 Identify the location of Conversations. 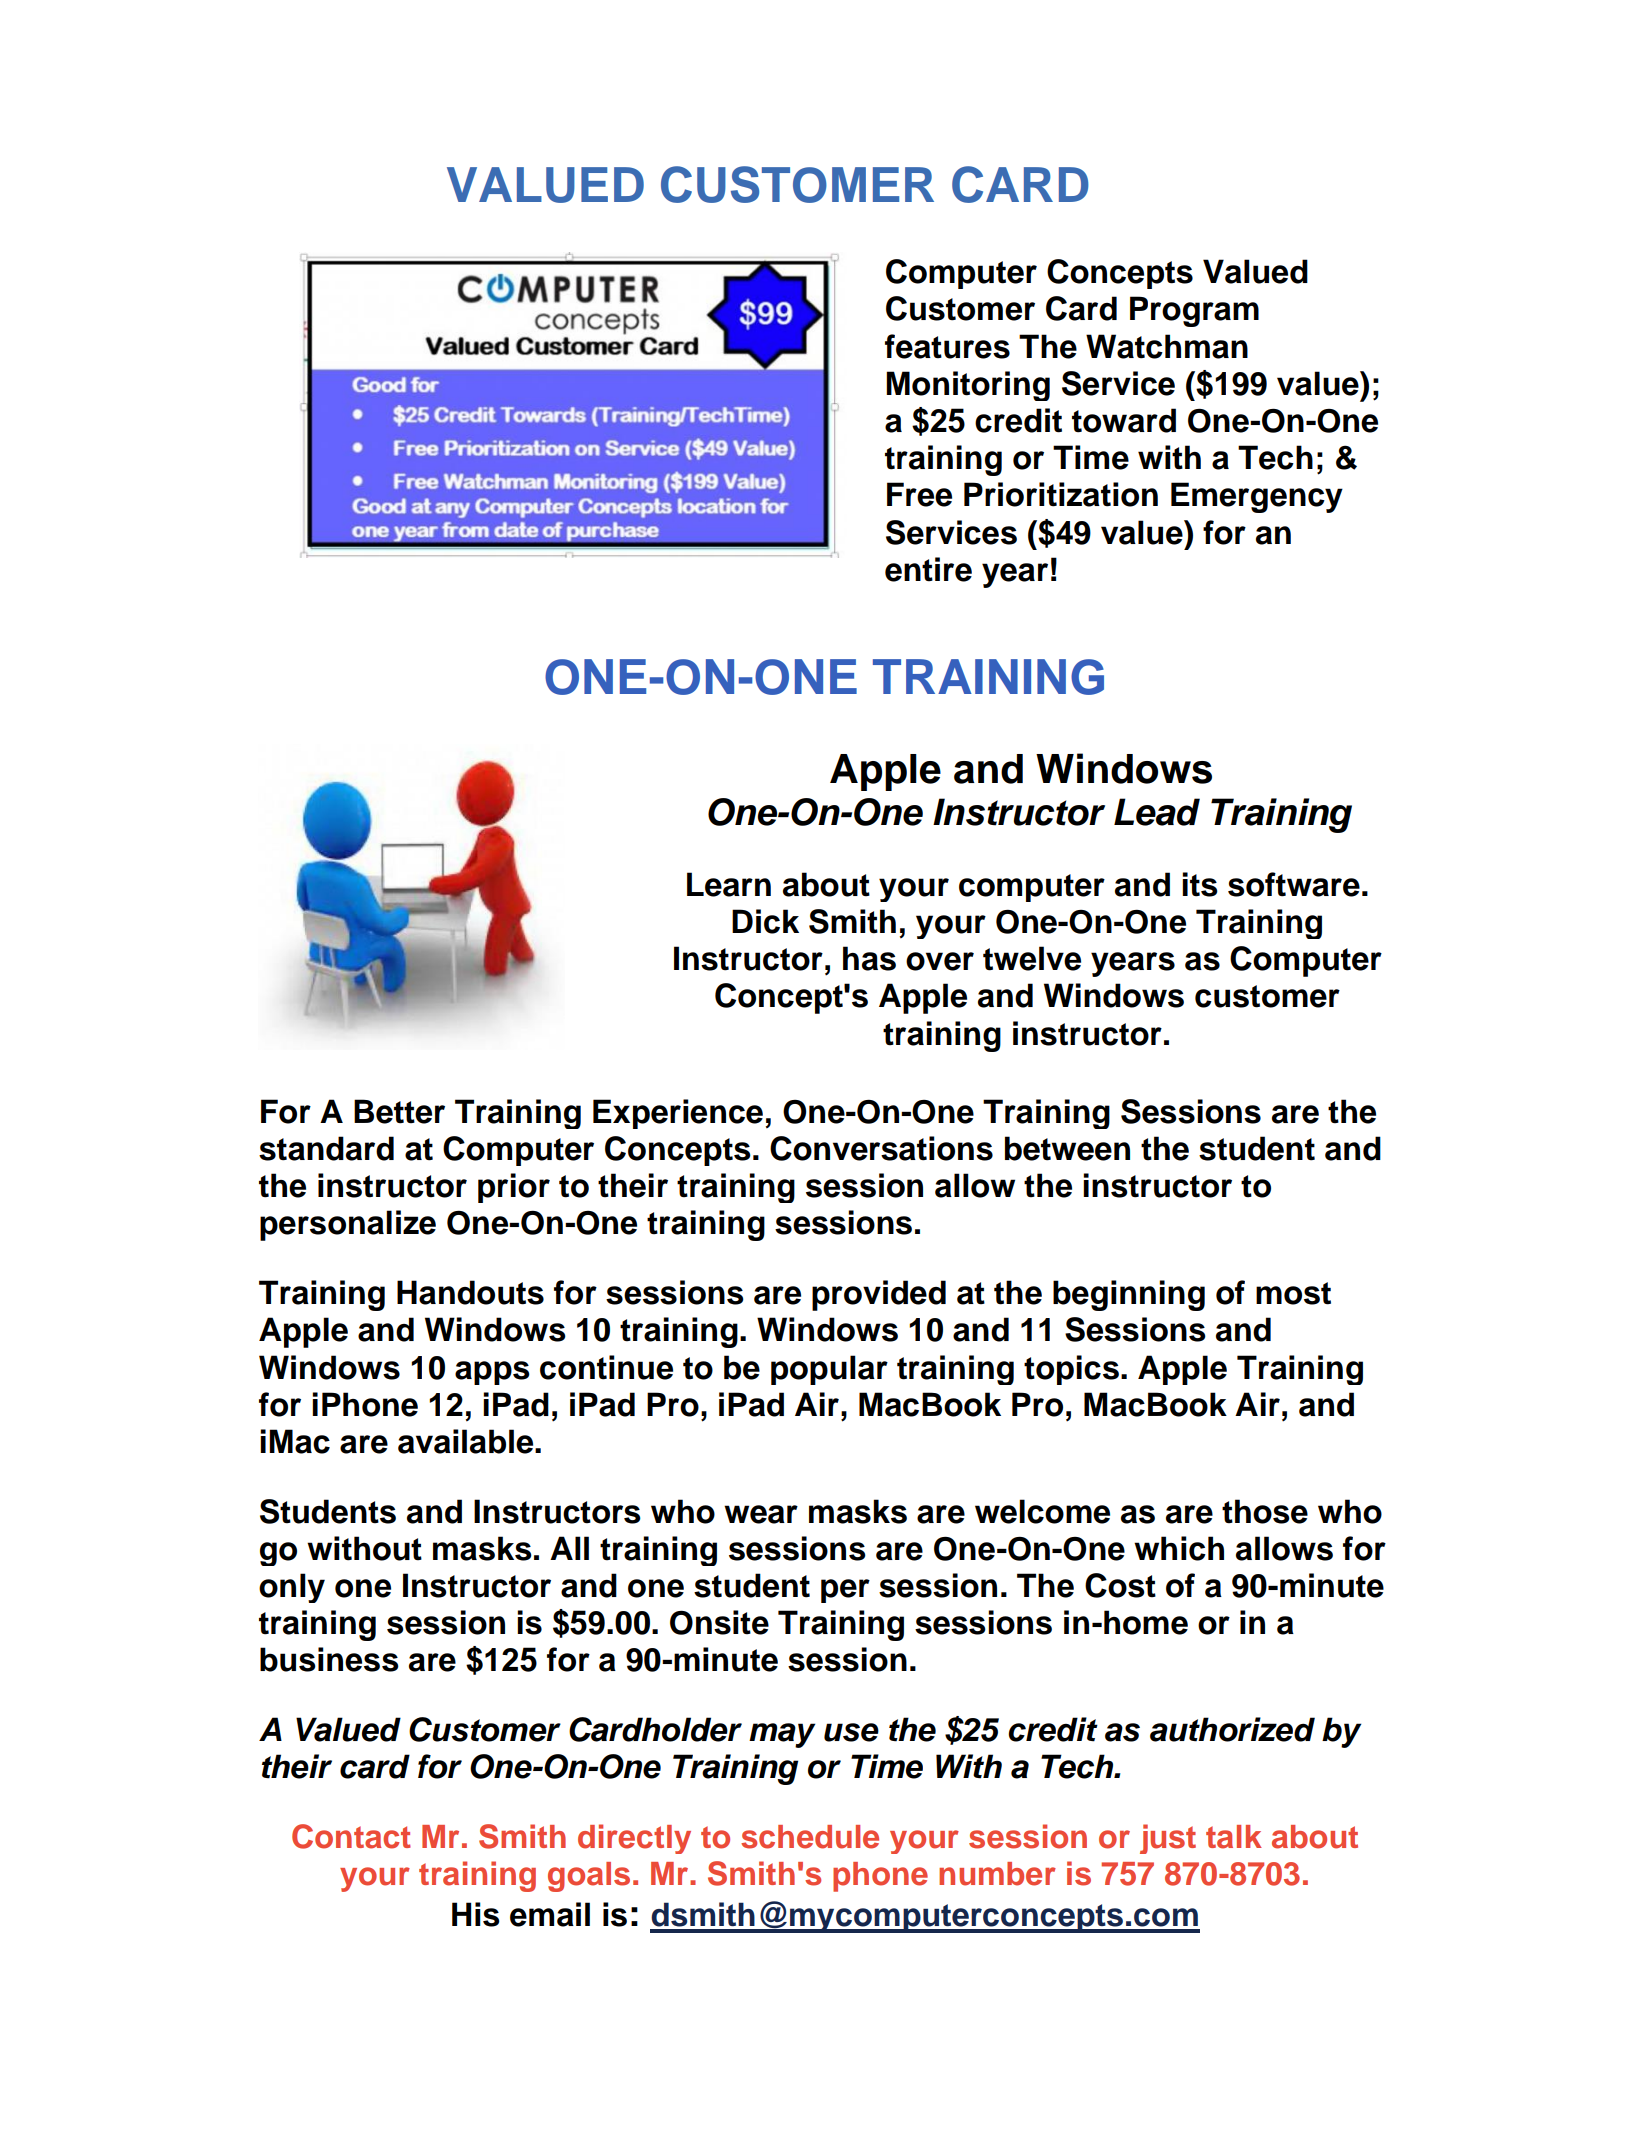
(881, 1148).
